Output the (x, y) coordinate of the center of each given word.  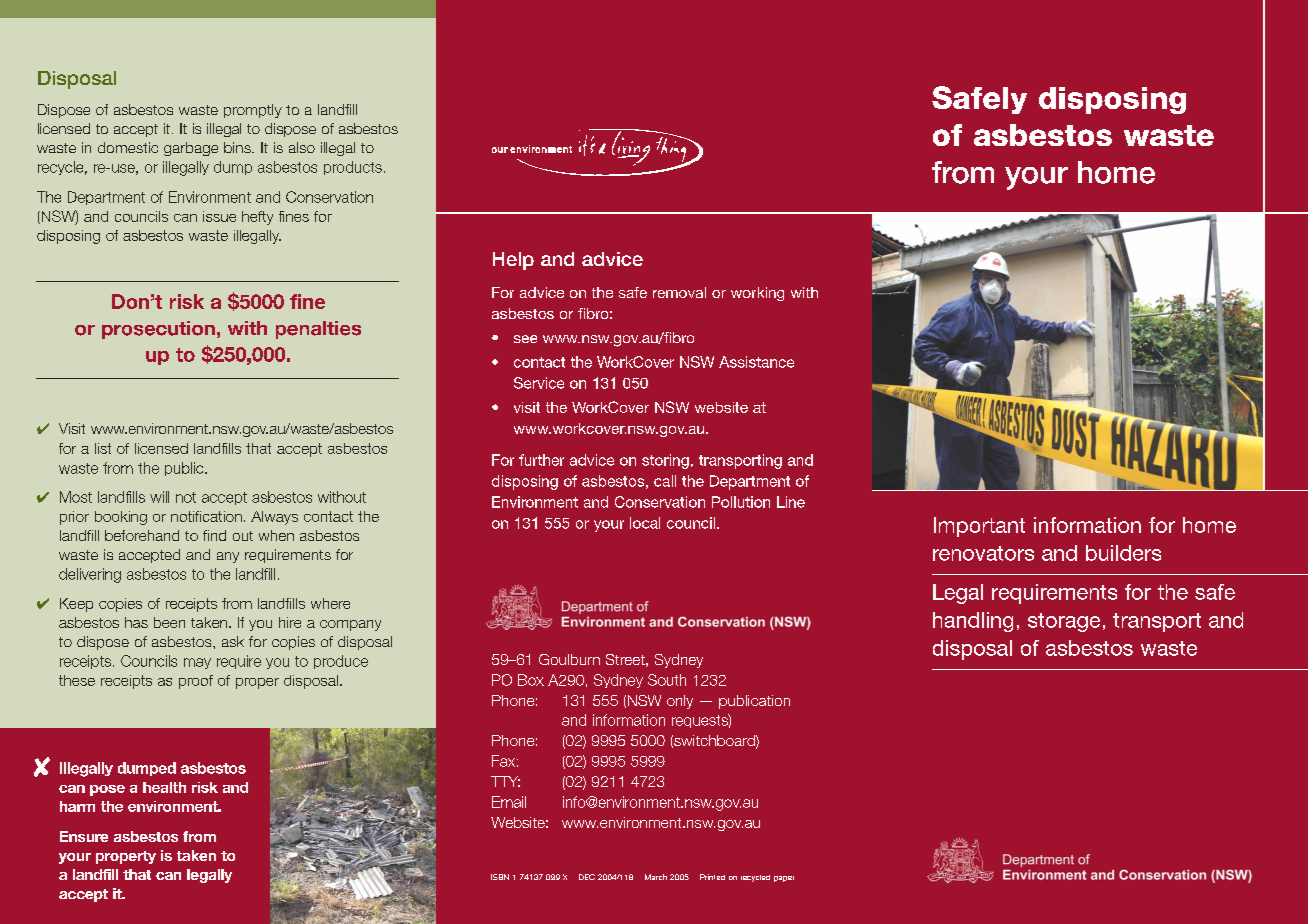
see (525, 339)
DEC (587, 877)
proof (196, 682)
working (757, 294)
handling (973, 622)
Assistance (756, 362)
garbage (191, 149)
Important (979, 527)
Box (531, 680)
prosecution (158, 330)
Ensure (84, 836)
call (665, 481)
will (159, 497)
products (353, 168)
